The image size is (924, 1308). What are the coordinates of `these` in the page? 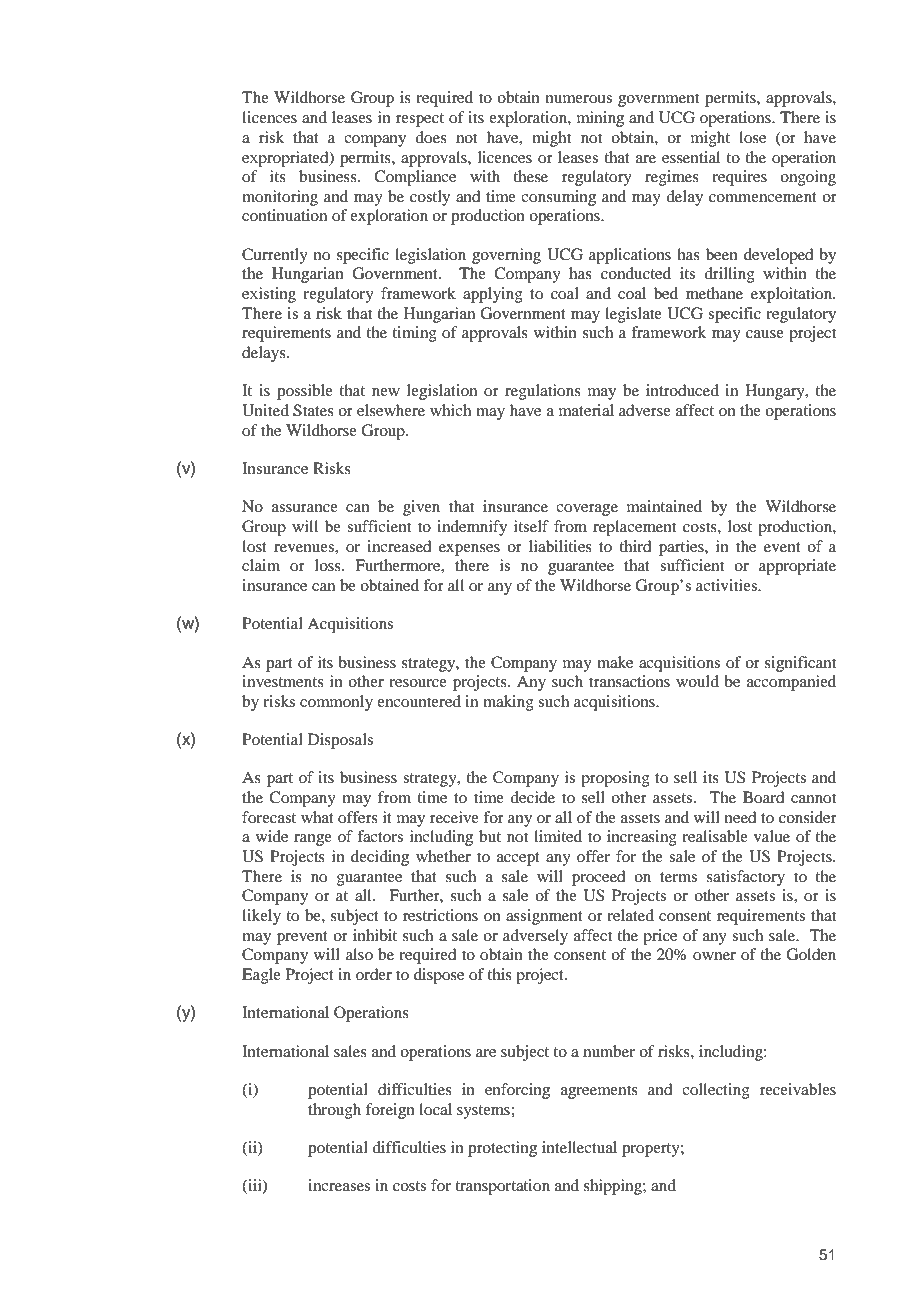 It's located at (530, 176).
